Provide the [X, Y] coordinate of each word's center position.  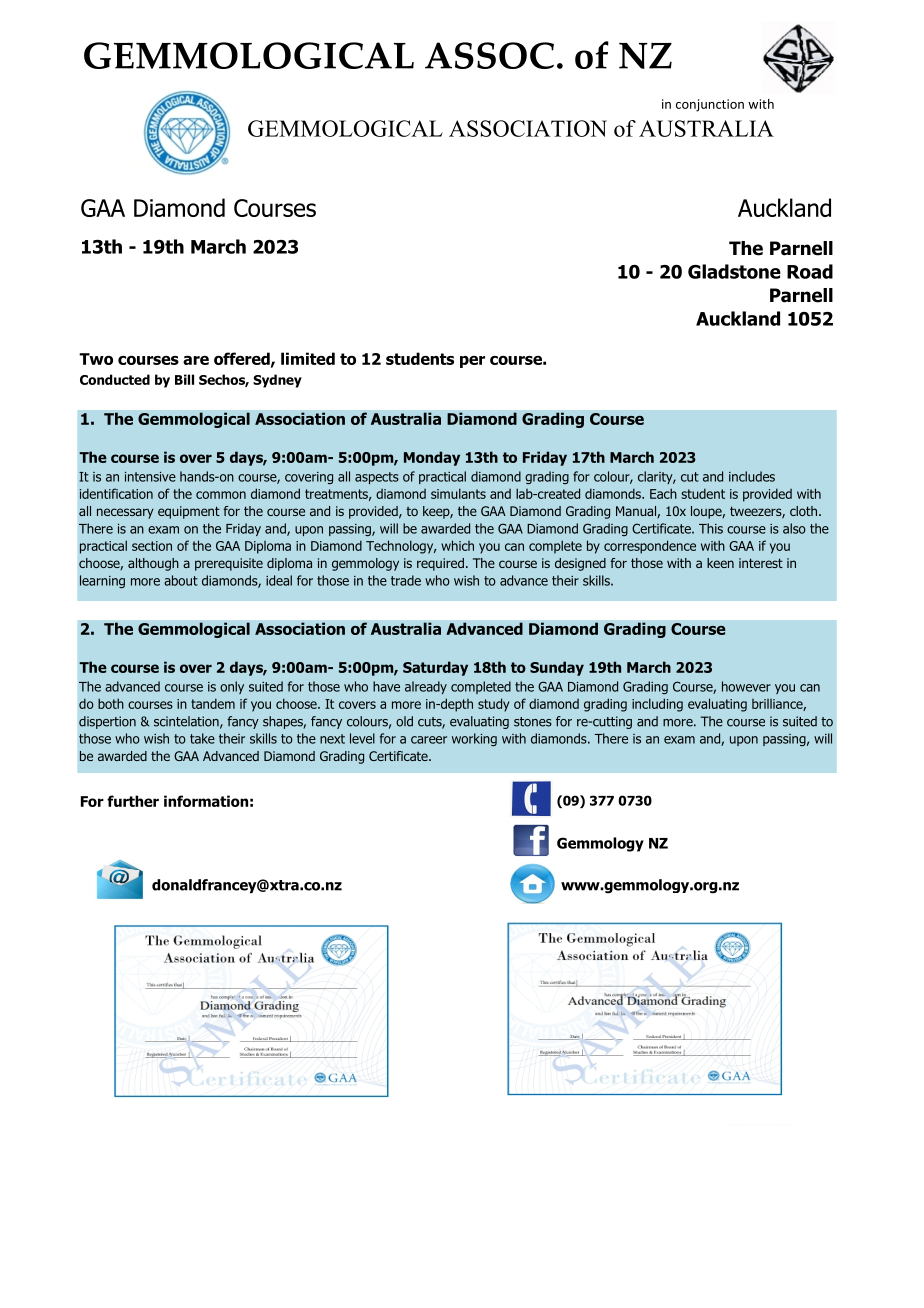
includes [752, 476]
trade [406, 580]
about [181, 580]
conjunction [710, 105]
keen [720, 563]
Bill [184, 379]
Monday [432, 458]
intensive [150, 477]
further [133, 801]
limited [308, 358]
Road [810, 271]
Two [96, 359]
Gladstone [734, 271]
